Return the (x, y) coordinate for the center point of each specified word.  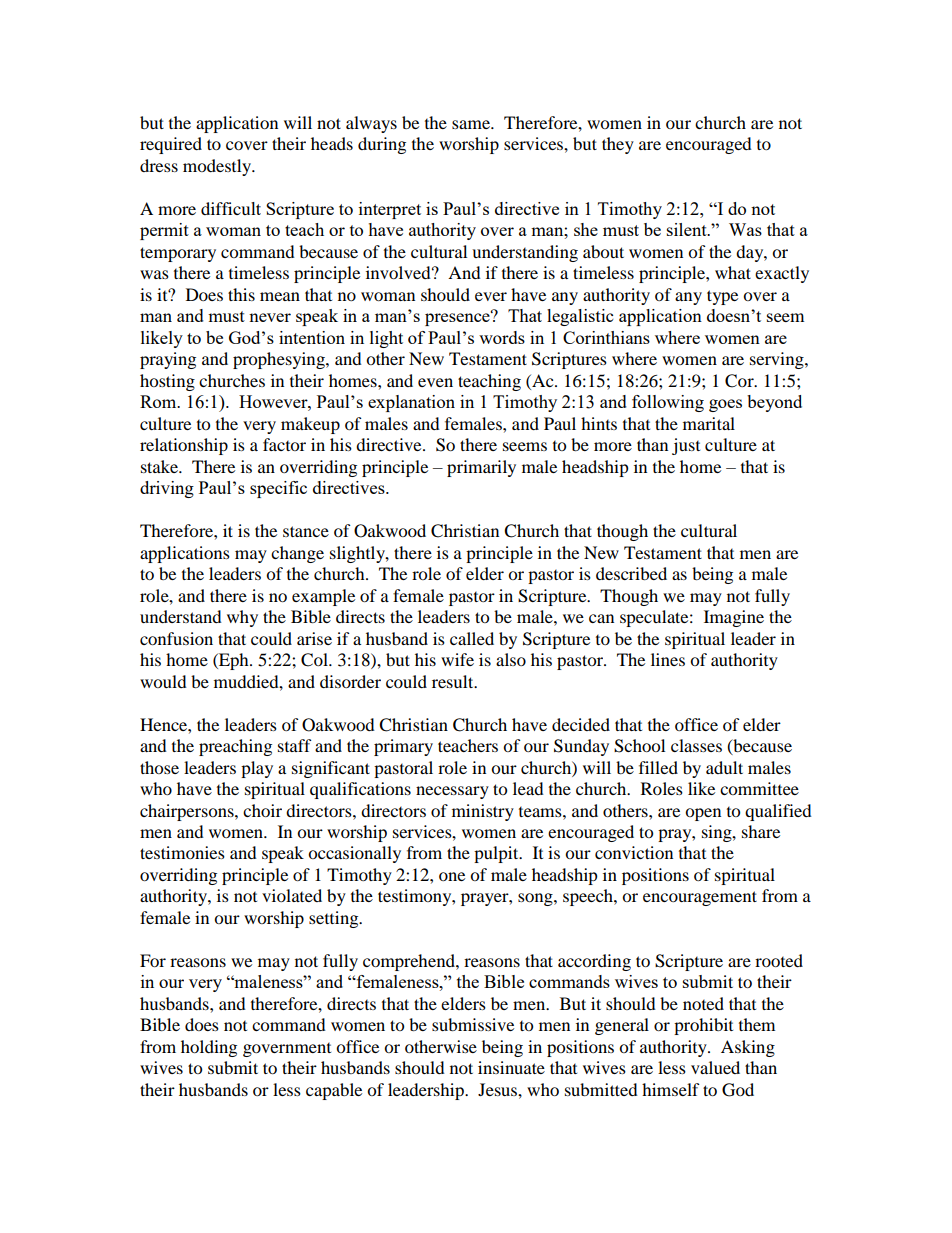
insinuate (511, 1067)
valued (715, 1067)
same (472, 124)
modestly (218, 167)
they (618, 145)
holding (209, 1048)
